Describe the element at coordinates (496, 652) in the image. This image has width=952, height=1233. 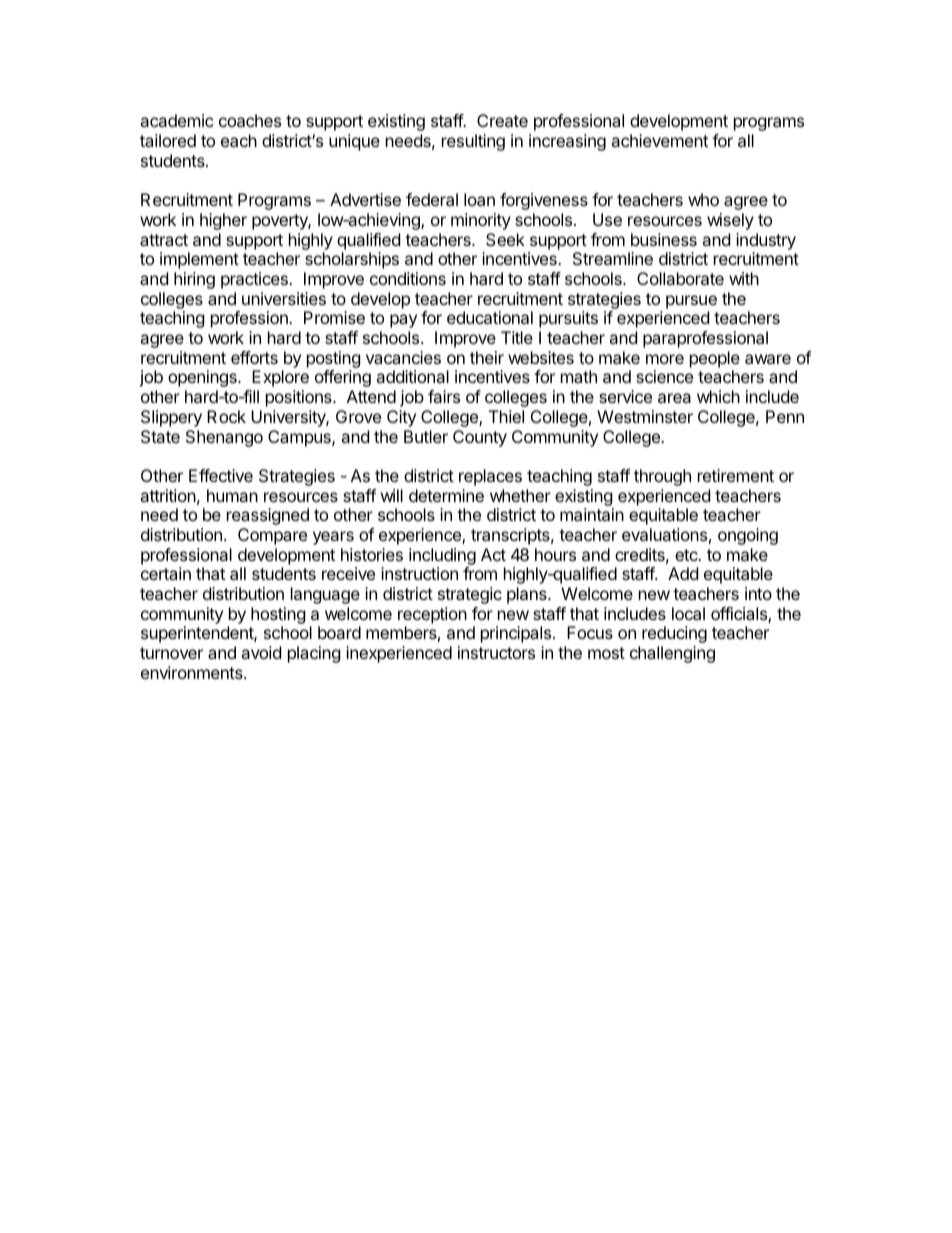
I see `instructors` at that location.
